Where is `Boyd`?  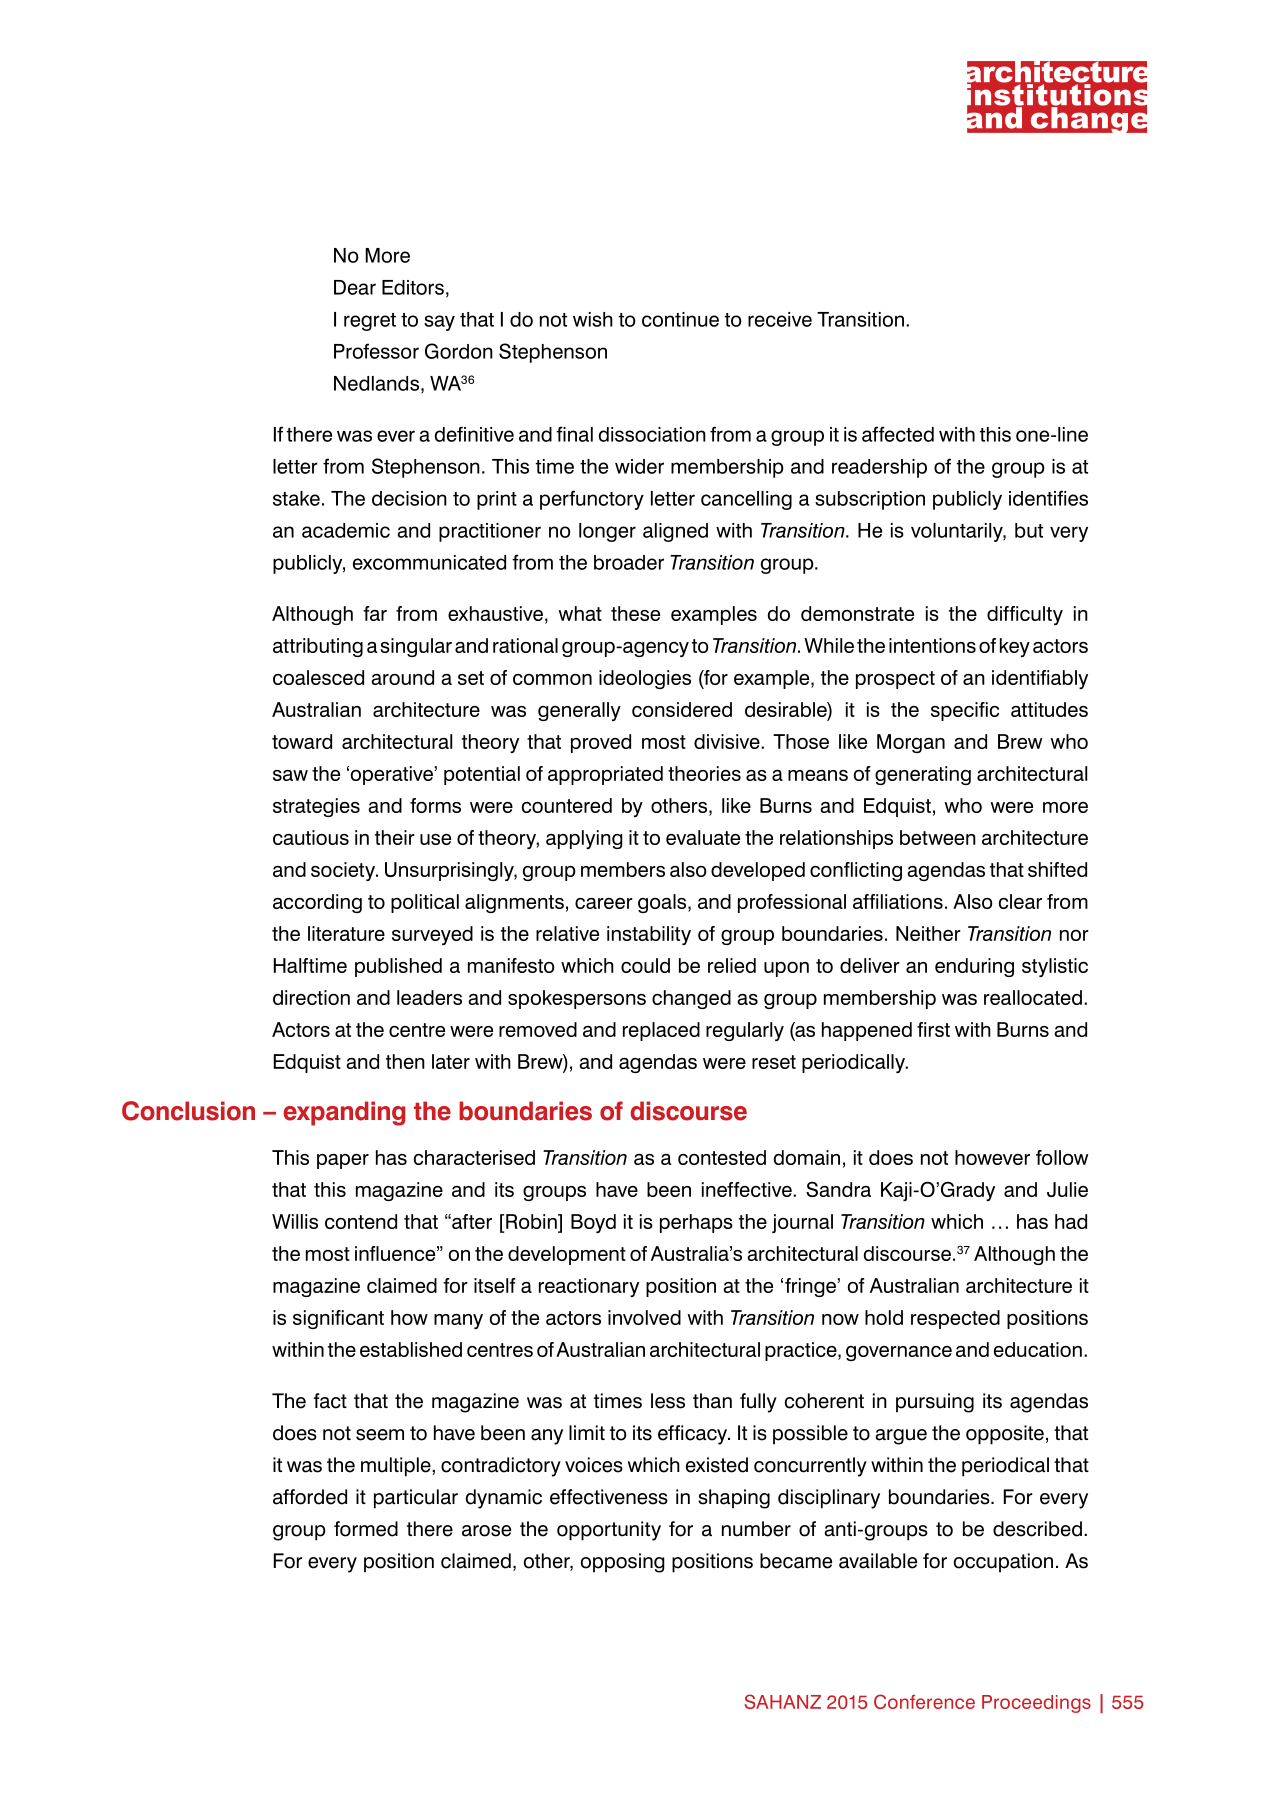
Boyd is located at coordinates (593, 1223).
